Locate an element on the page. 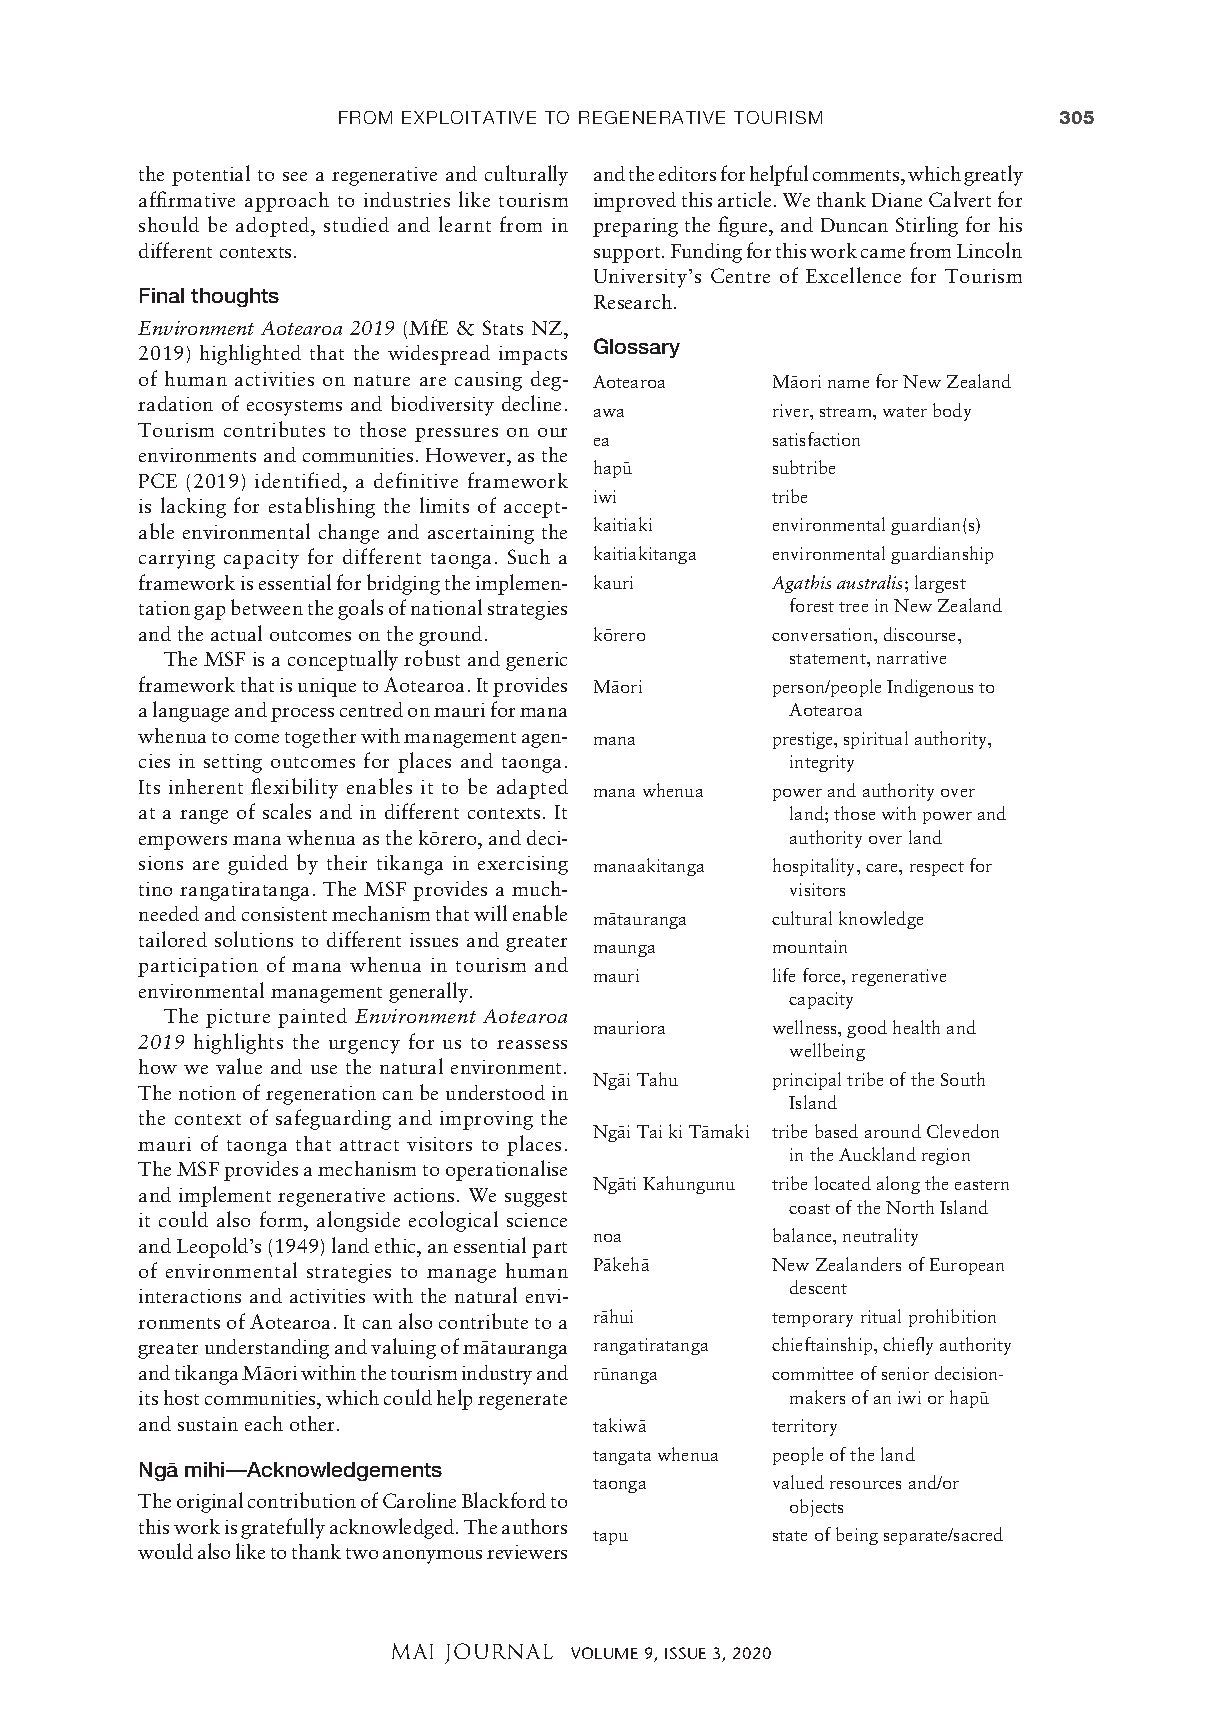 This image has width=1214, height=1717. neutrality is located at coordinates (880, 1237).
